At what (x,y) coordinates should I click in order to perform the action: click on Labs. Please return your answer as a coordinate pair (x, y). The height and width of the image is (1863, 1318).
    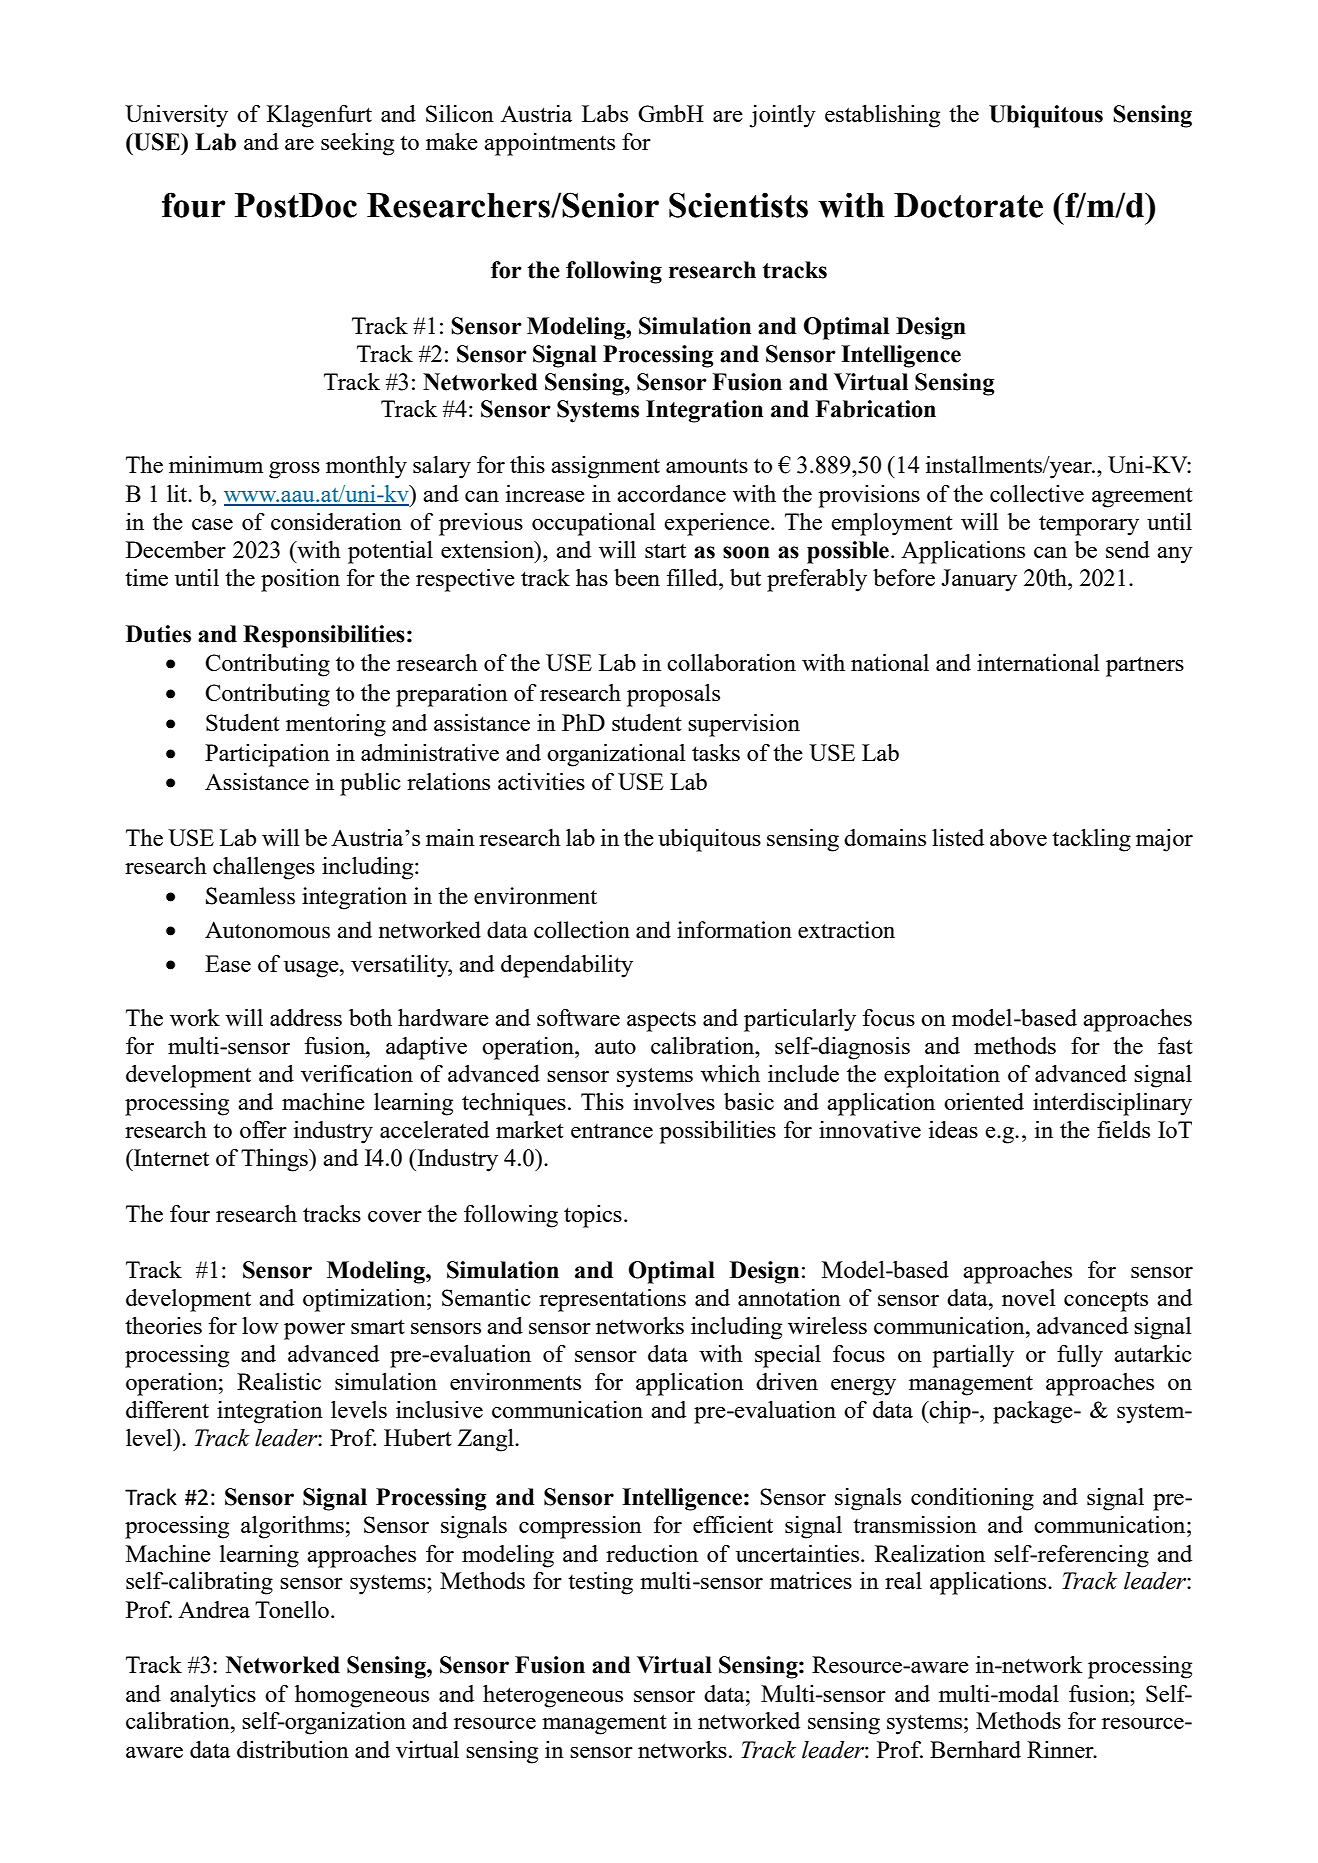
    Looking at the image, I should click on (605, 113).
